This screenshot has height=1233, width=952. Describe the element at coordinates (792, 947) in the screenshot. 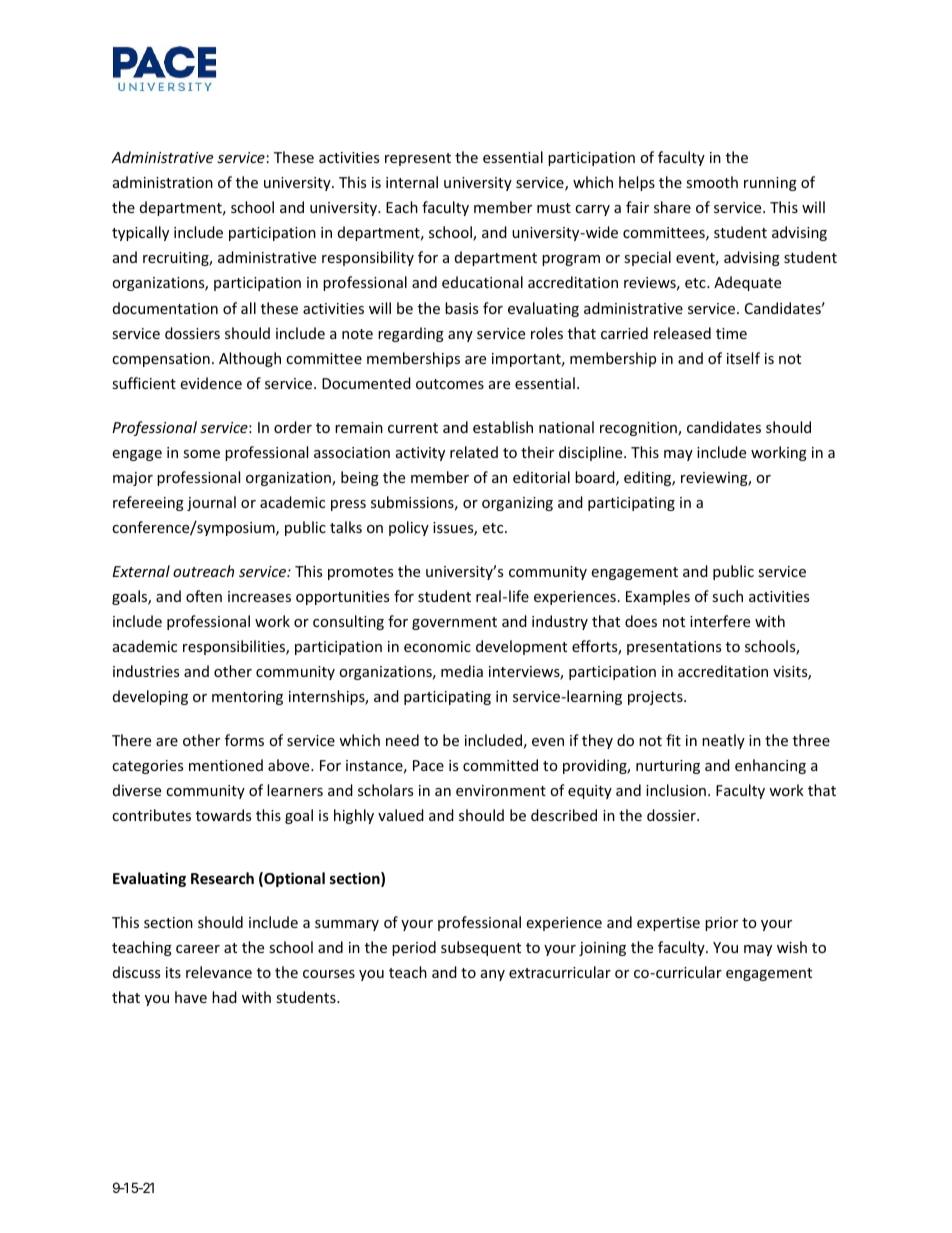

I see `wish` at that location.
